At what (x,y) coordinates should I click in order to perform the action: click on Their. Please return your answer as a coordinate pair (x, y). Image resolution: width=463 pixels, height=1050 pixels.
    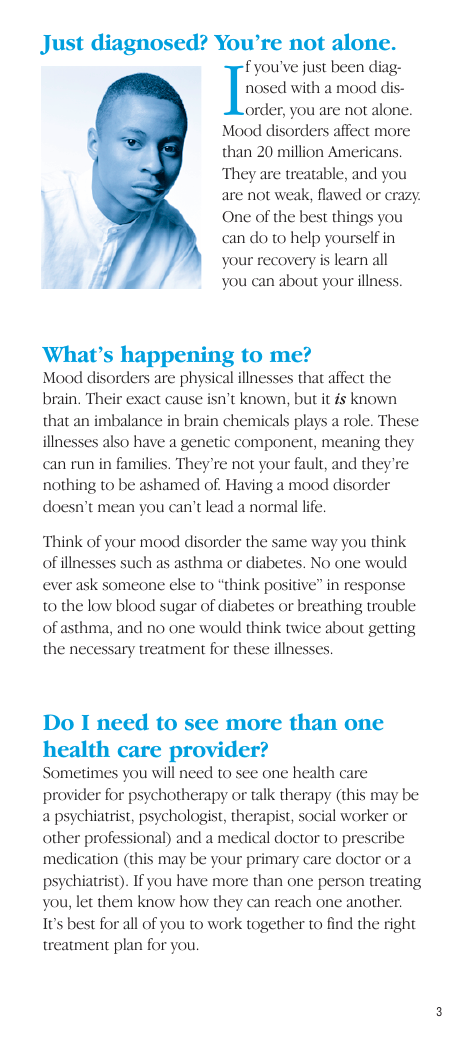
    Looking at the image, I should click on (104, 398).
